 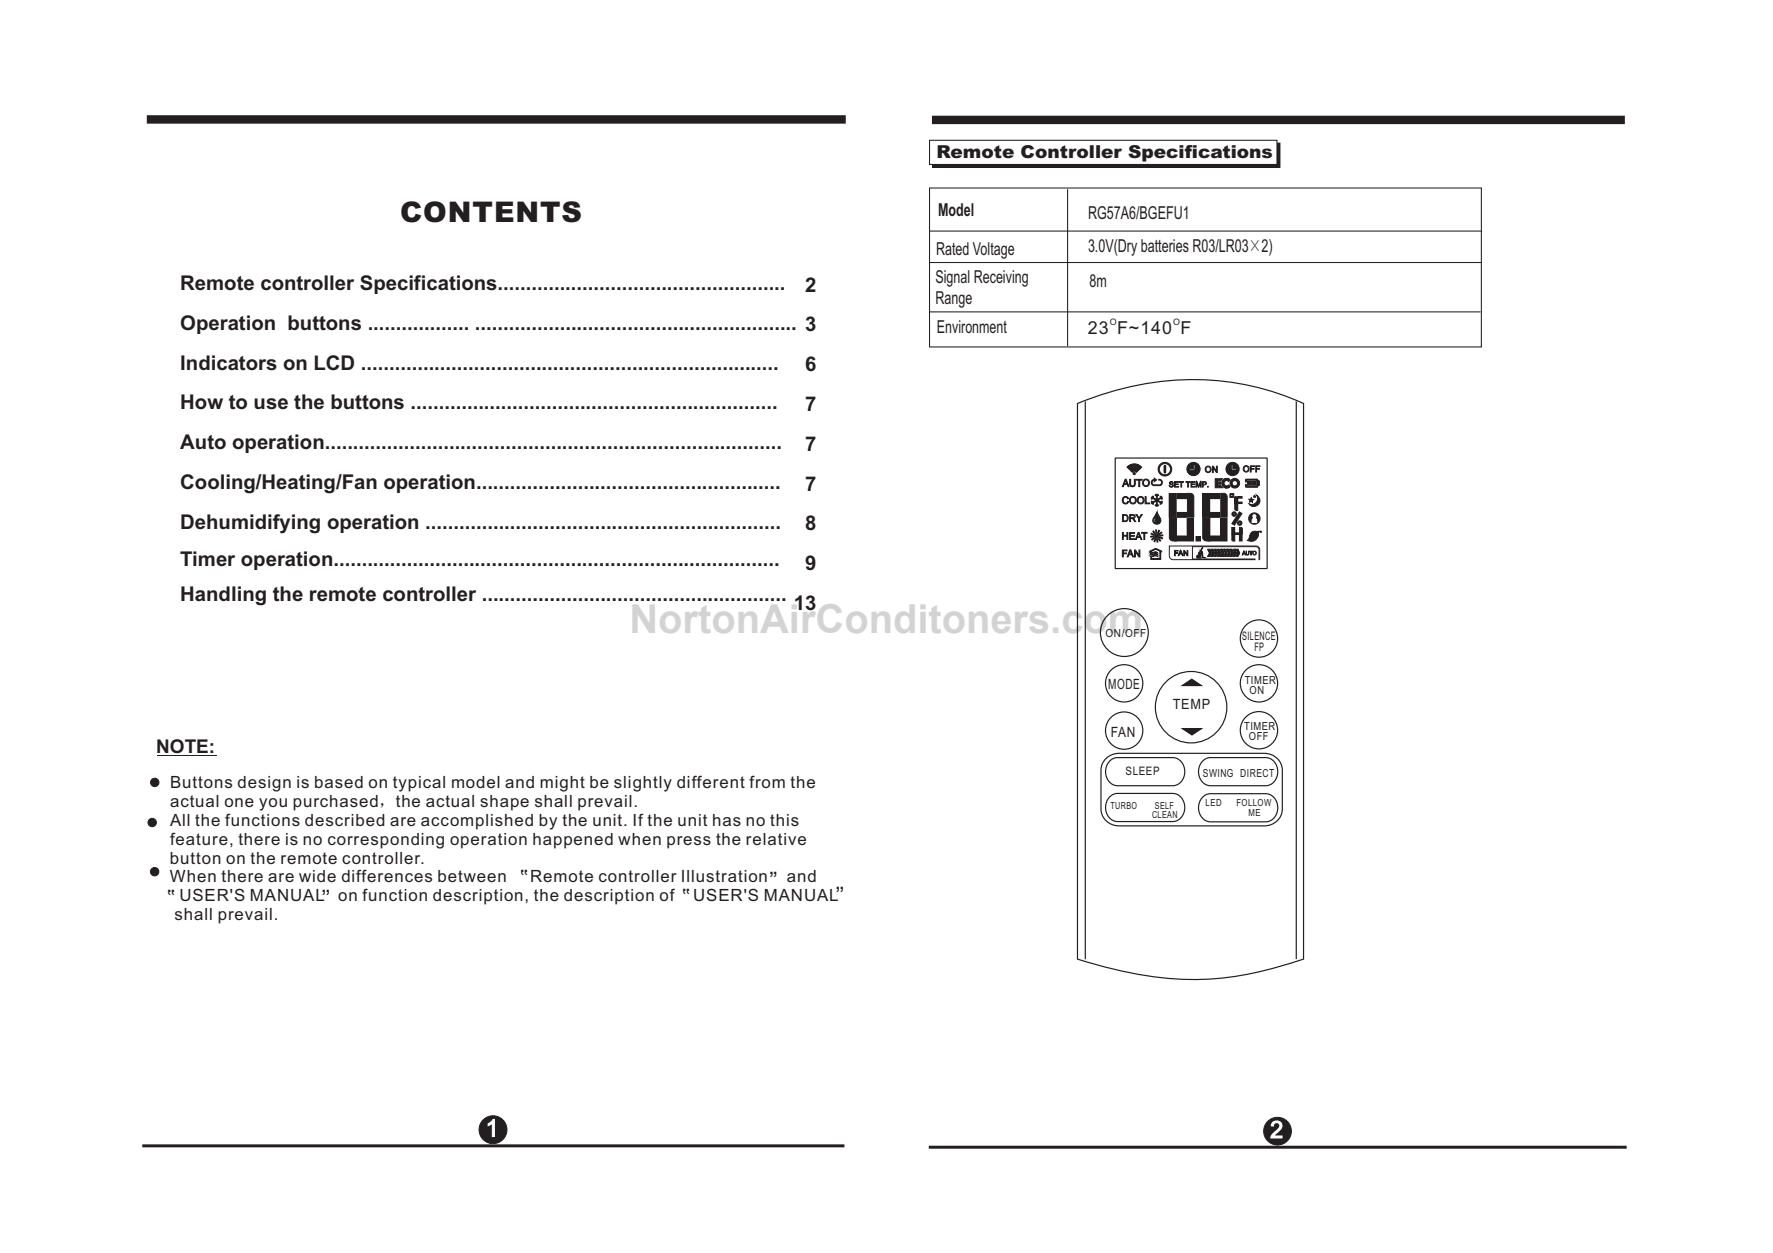 I want to click on Rated, so click(x=953, y=248).
